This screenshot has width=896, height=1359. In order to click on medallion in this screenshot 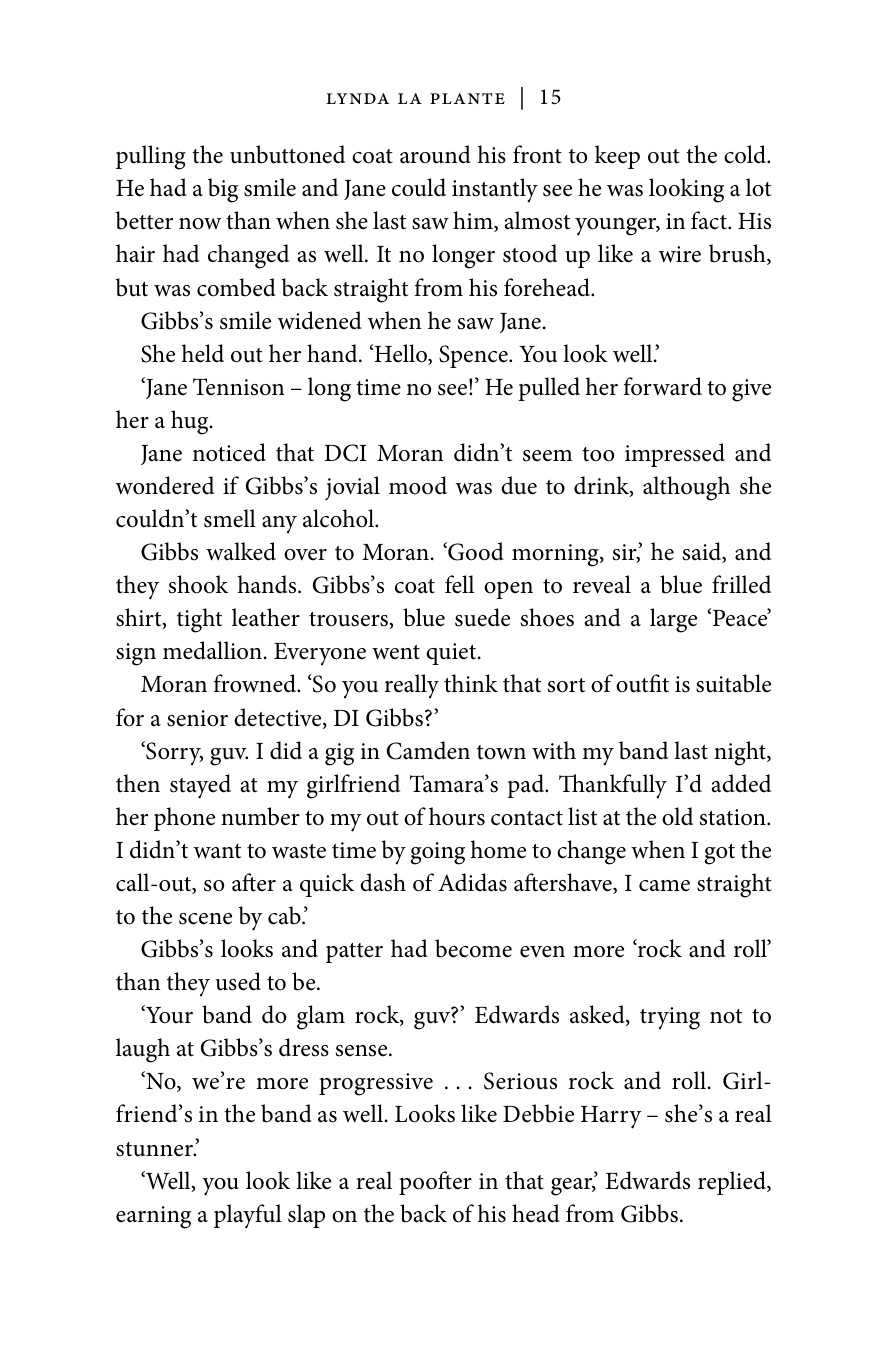, I will do `click(212, 650)`.
